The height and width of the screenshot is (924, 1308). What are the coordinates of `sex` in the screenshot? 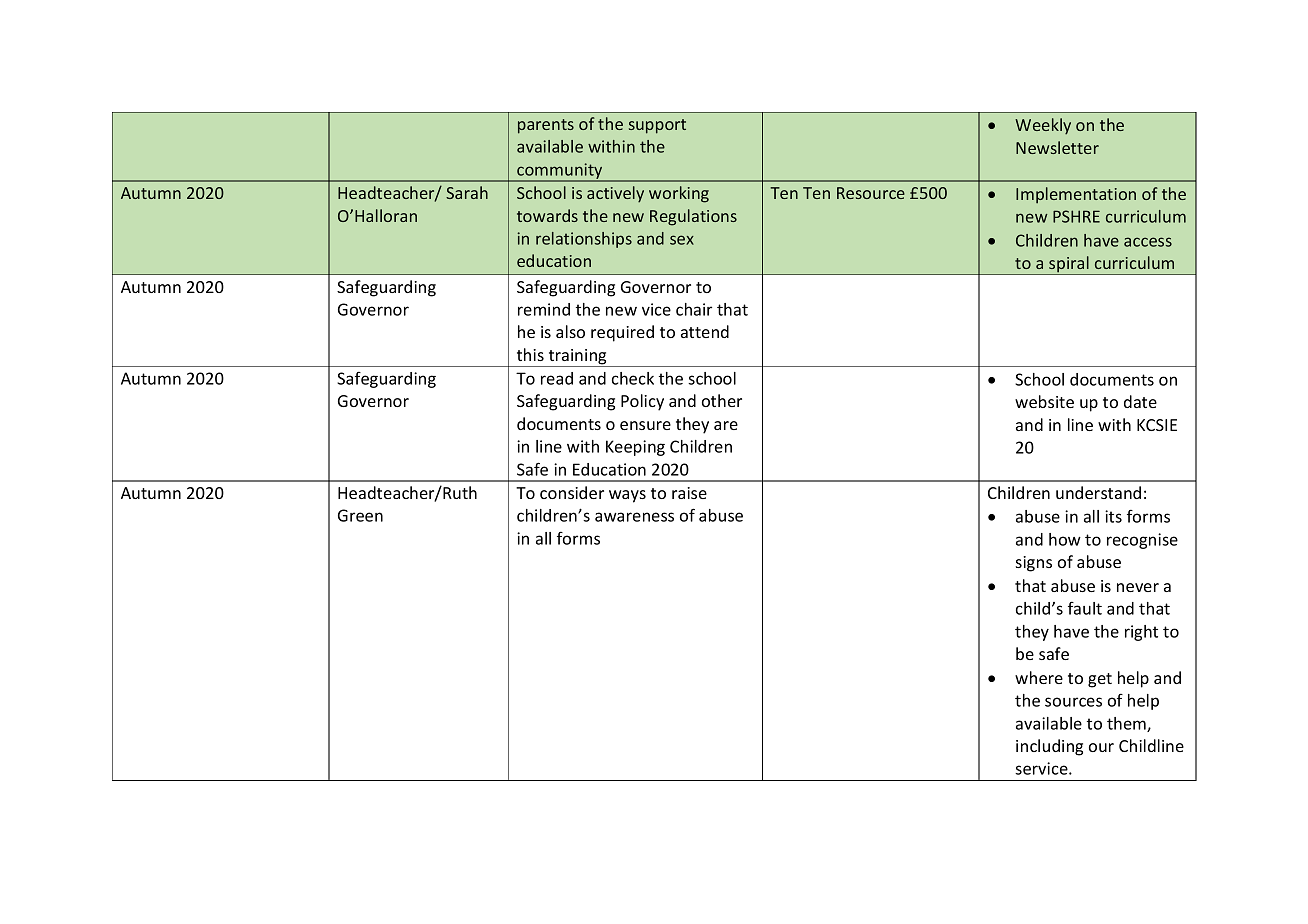 It's located at (682, 240).
